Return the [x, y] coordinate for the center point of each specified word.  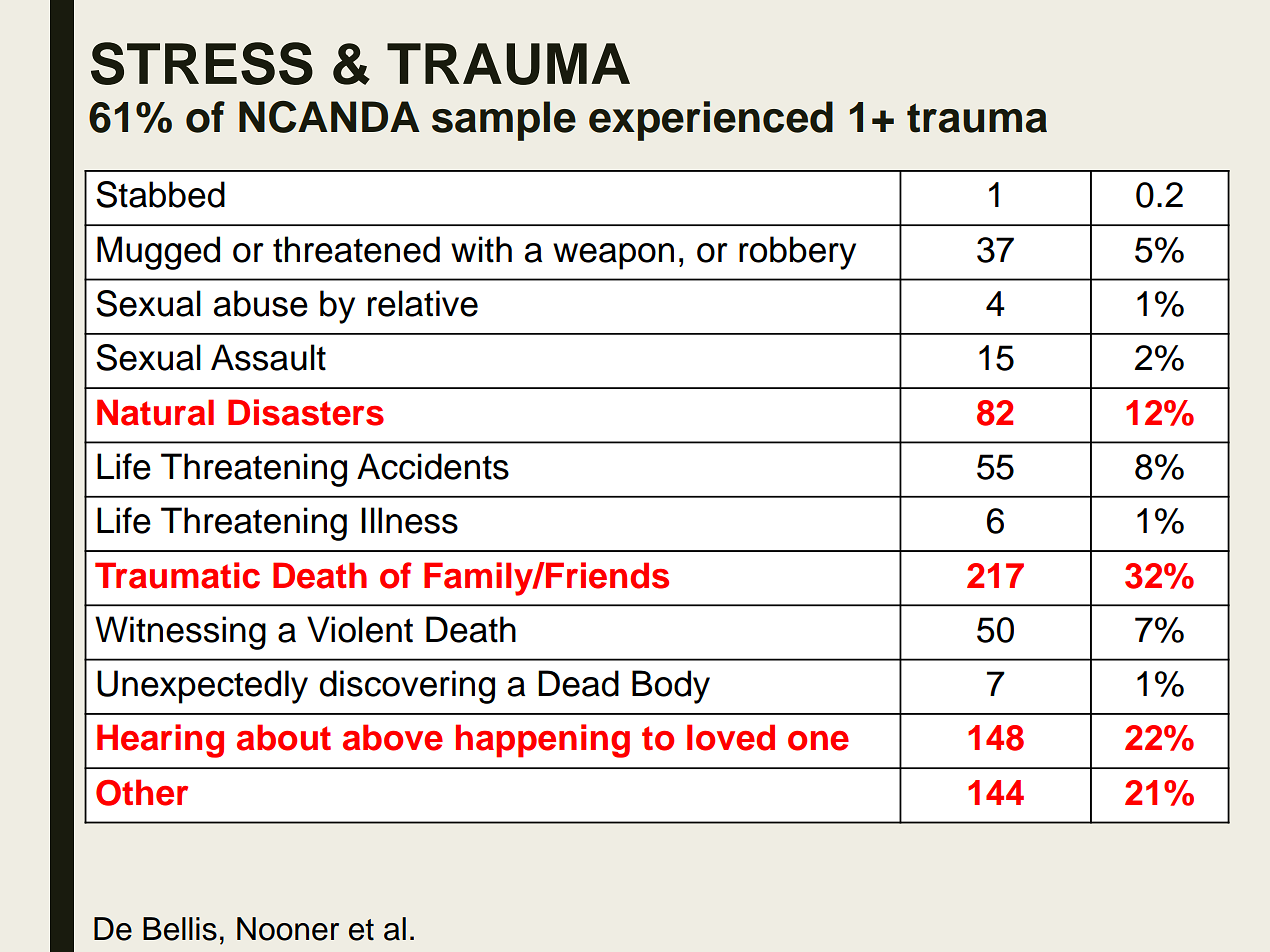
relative [423, 303]
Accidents [433, 466]
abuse [261, 303]
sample [504, 121]
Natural [155, 412]
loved [731, 737]
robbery [797, 253]
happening [543, 741]
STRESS [202, 63]
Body [671, 687]
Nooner [288, 929]
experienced [711, 121]
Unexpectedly [202, 687]
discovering [407, 687]
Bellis [180, 929]
